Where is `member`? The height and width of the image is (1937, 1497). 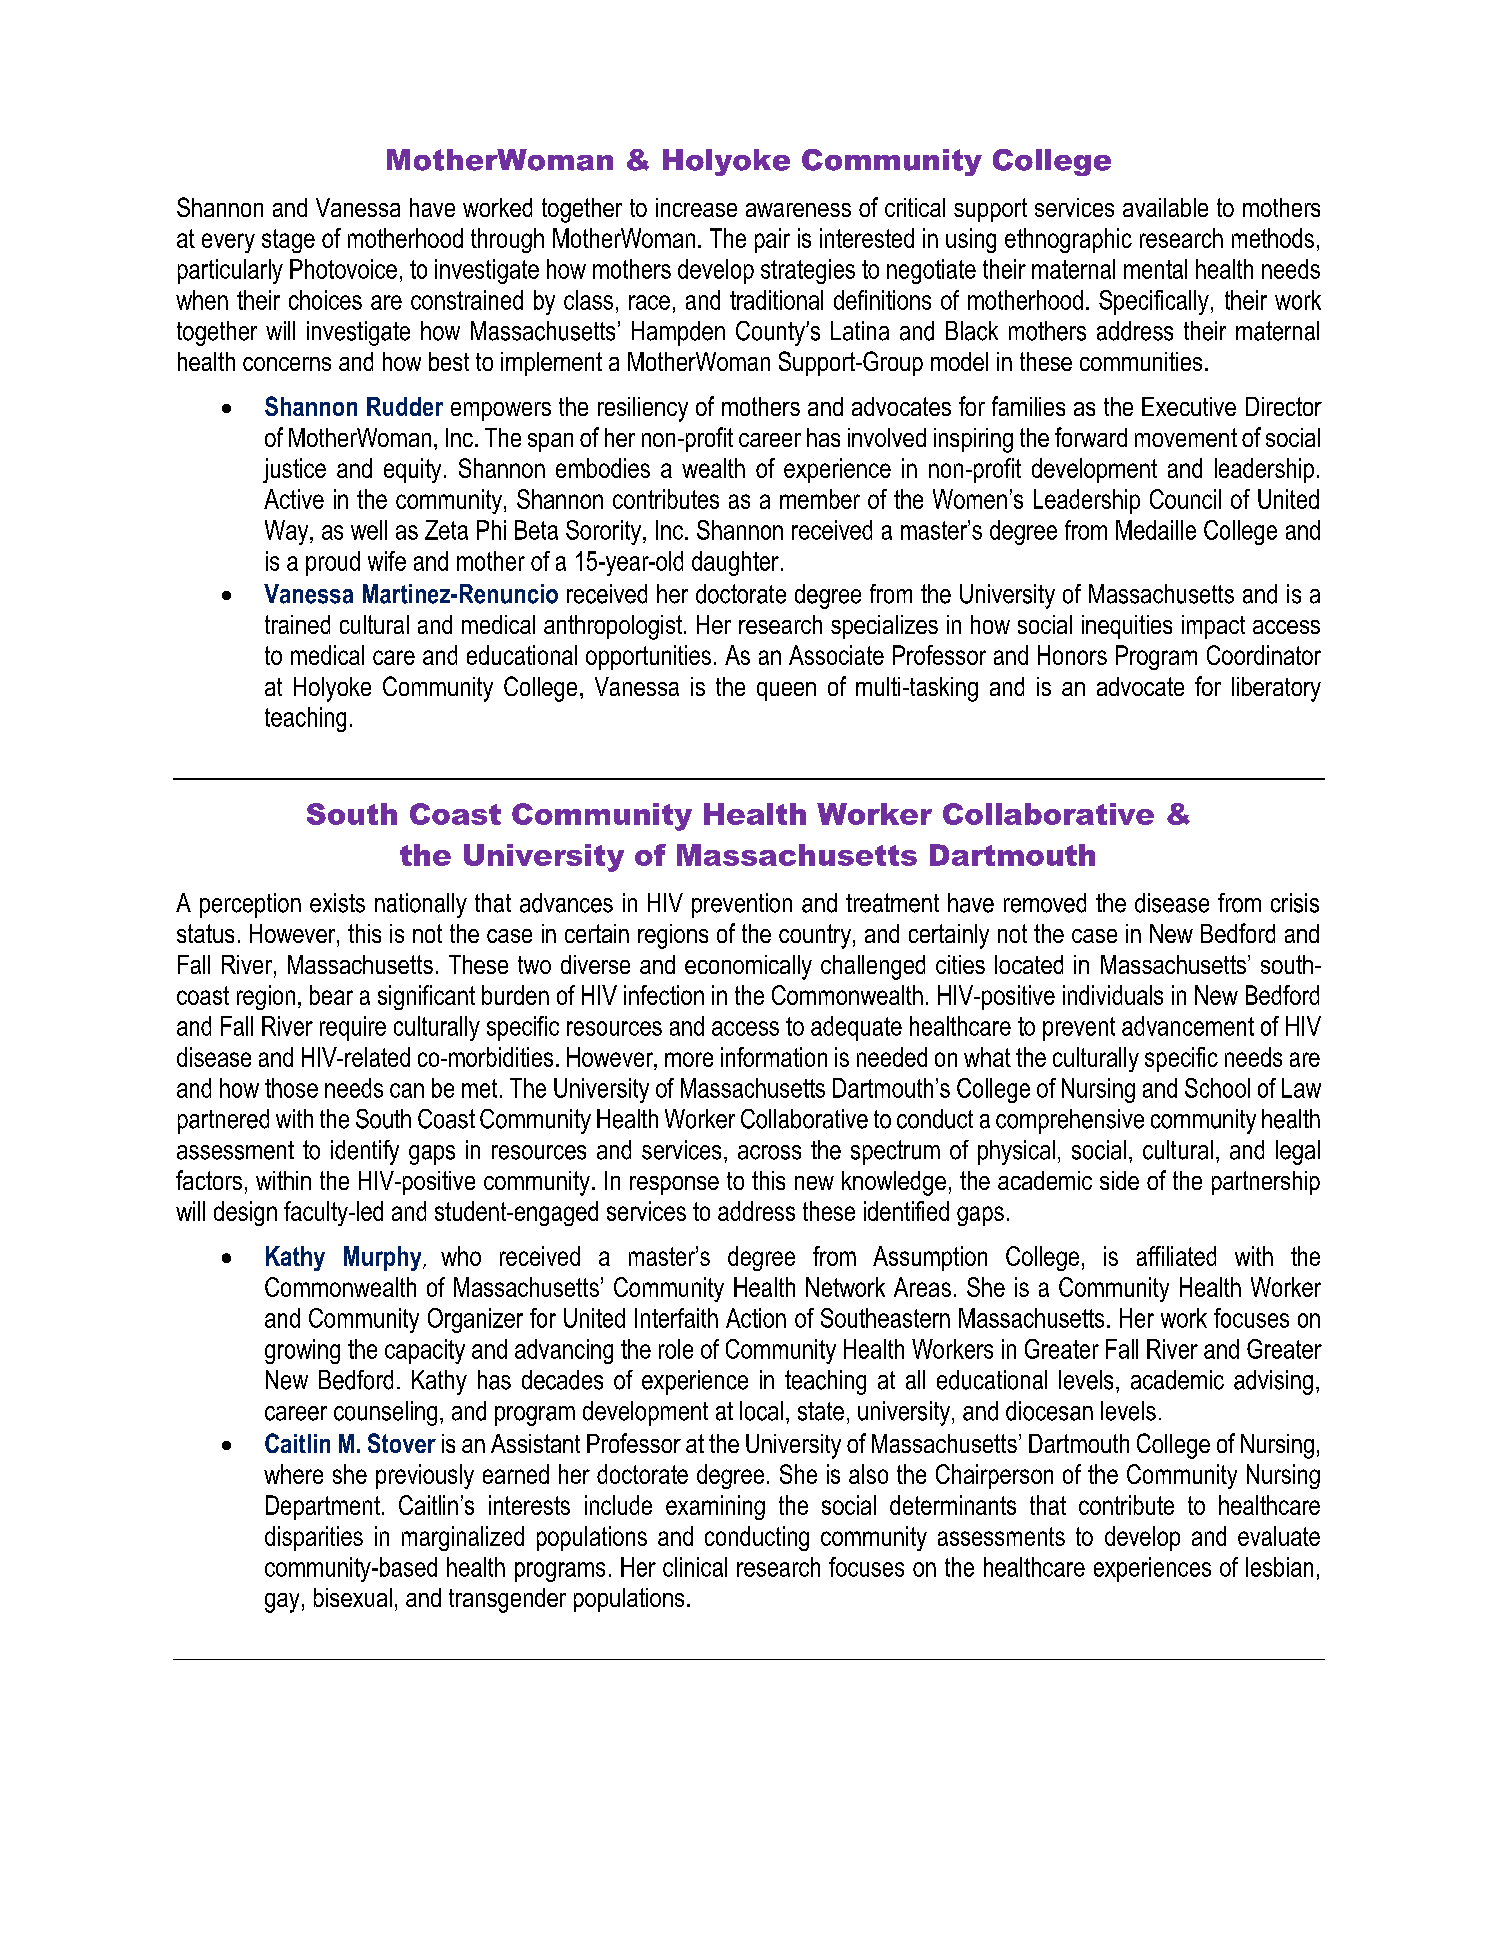 member is located at coordinates (820, 499).
